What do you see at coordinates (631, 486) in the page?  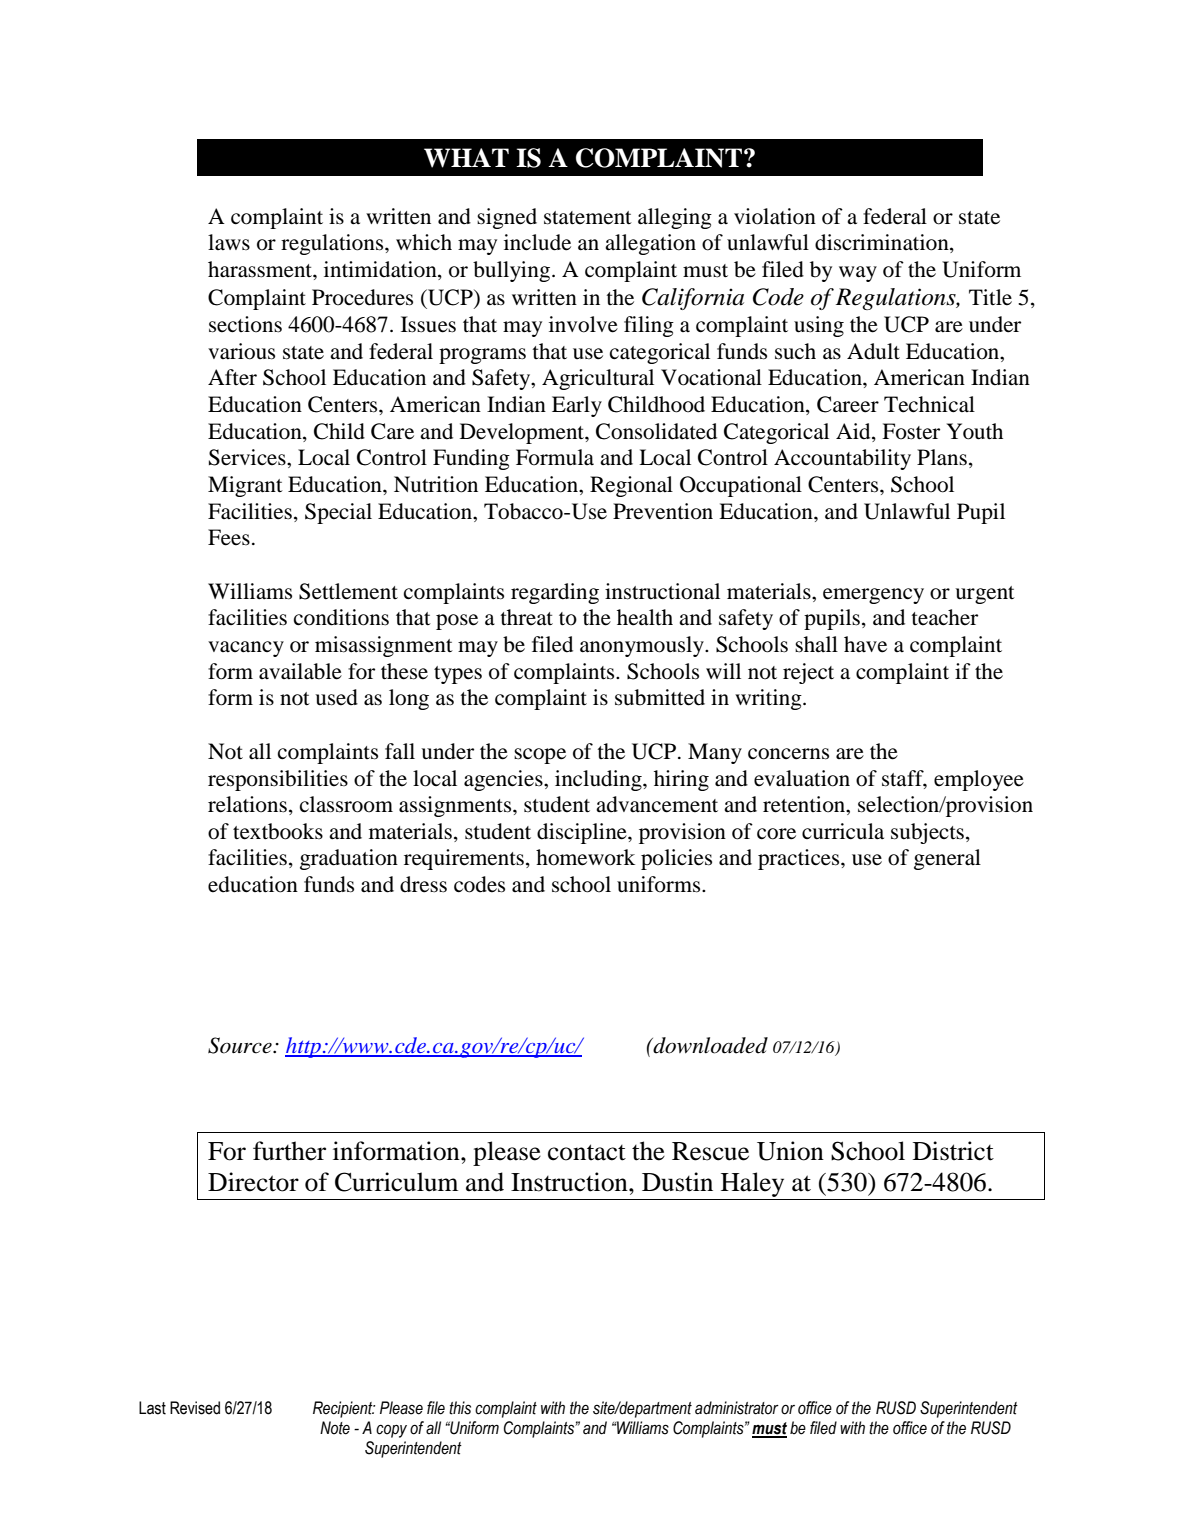 I see `Regional` at bounding box center [631, 486].
